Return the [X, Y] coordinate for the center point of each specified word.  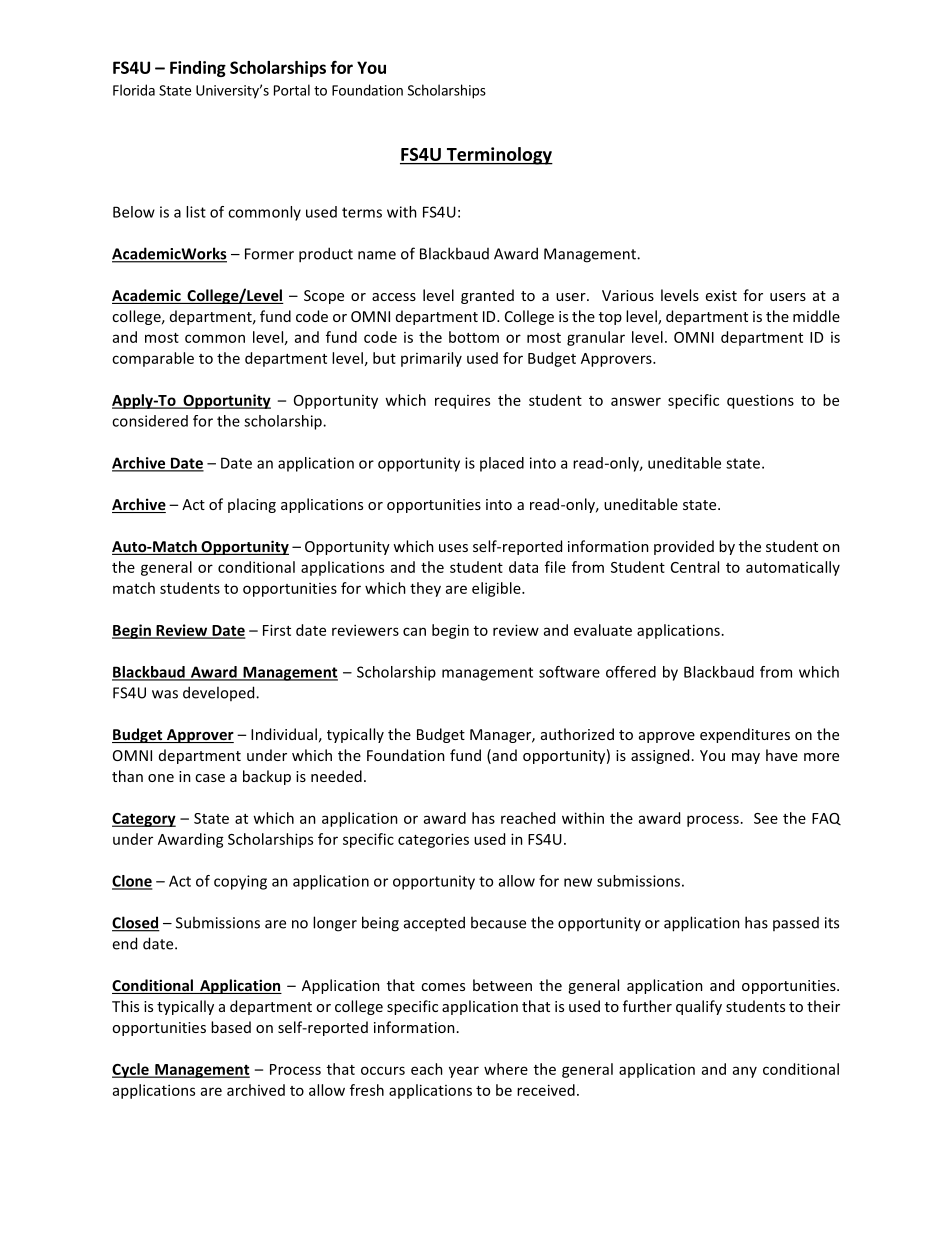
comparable [153, 359]
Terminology [498, 156]
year [464, 1072]
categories [433, 840]
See [766, 818]
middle [816, 316]
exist [721, 295]
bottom [474, 337]
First [277, 630]
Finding [198, 69]
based [231, 1027]
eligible [497, 589]
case [210, 778]
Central [695, 567]
